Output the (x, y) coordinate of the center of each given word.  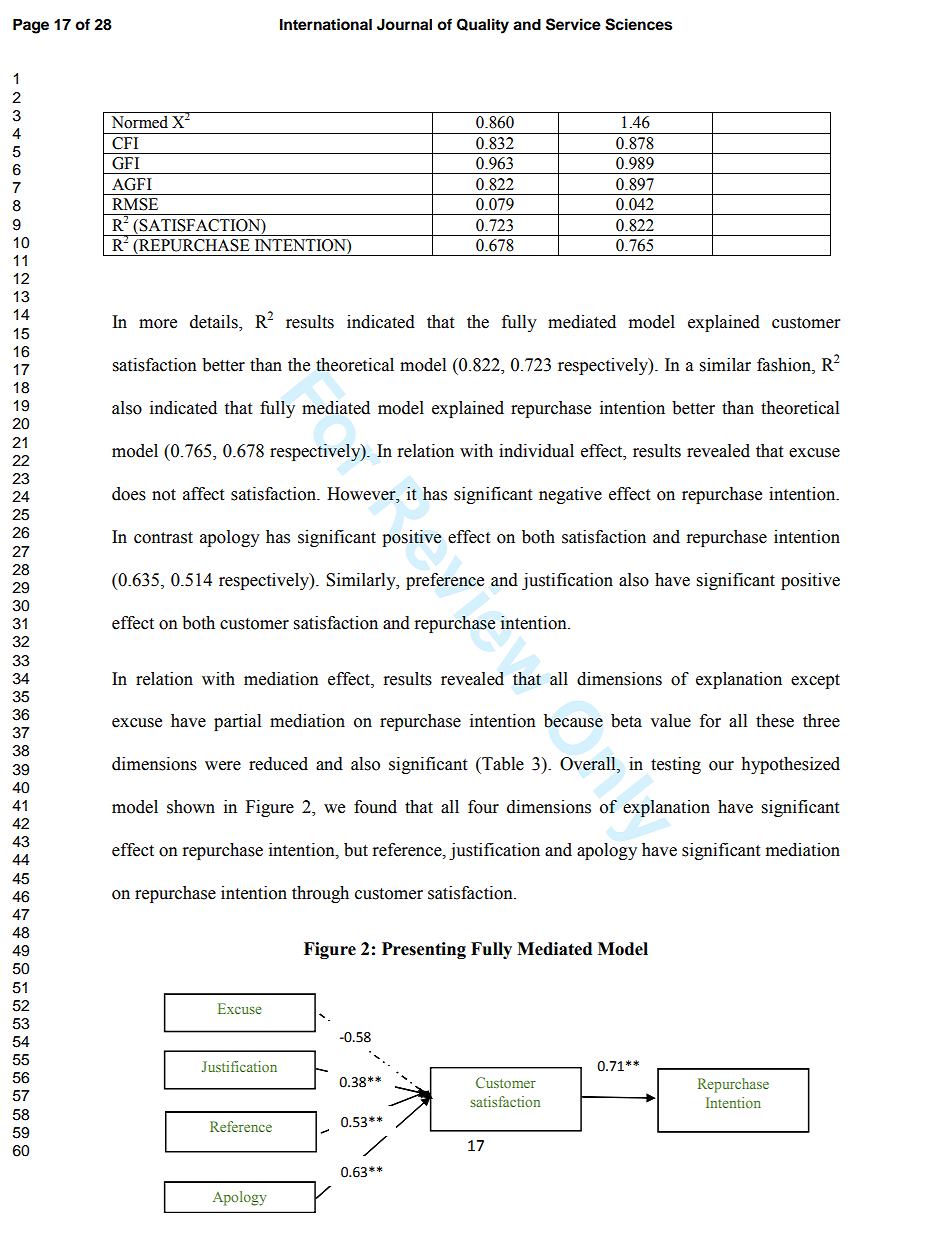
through (320, 894)
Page (31, 26)
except (815, 681)
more (158, 324)
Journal (404, 24)
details (215, 323)
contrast (163, 538)
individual (536, 451)
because (573, 721)
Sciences (638, 24)
